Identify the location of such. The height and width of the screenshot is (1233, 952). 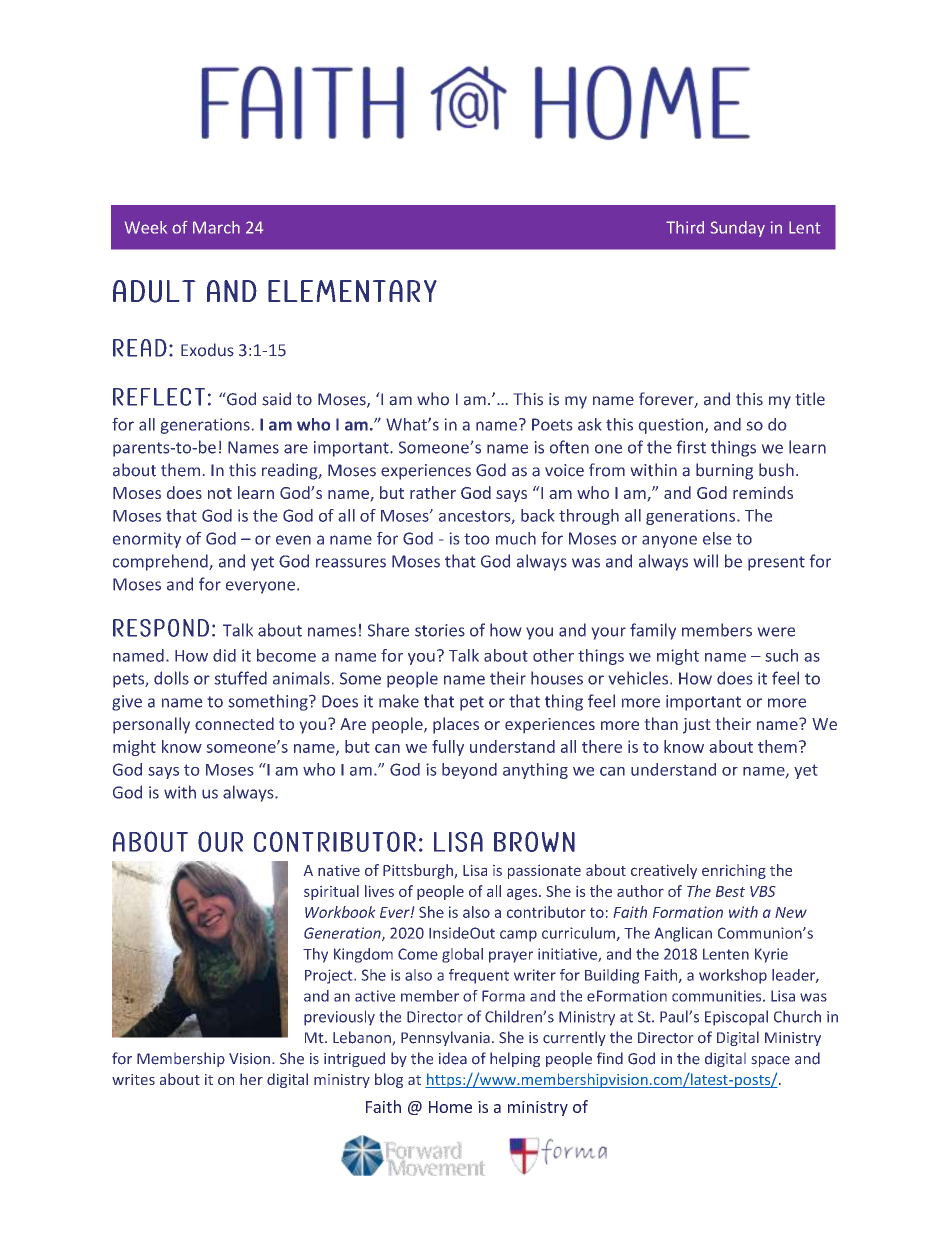
(781, 655).
